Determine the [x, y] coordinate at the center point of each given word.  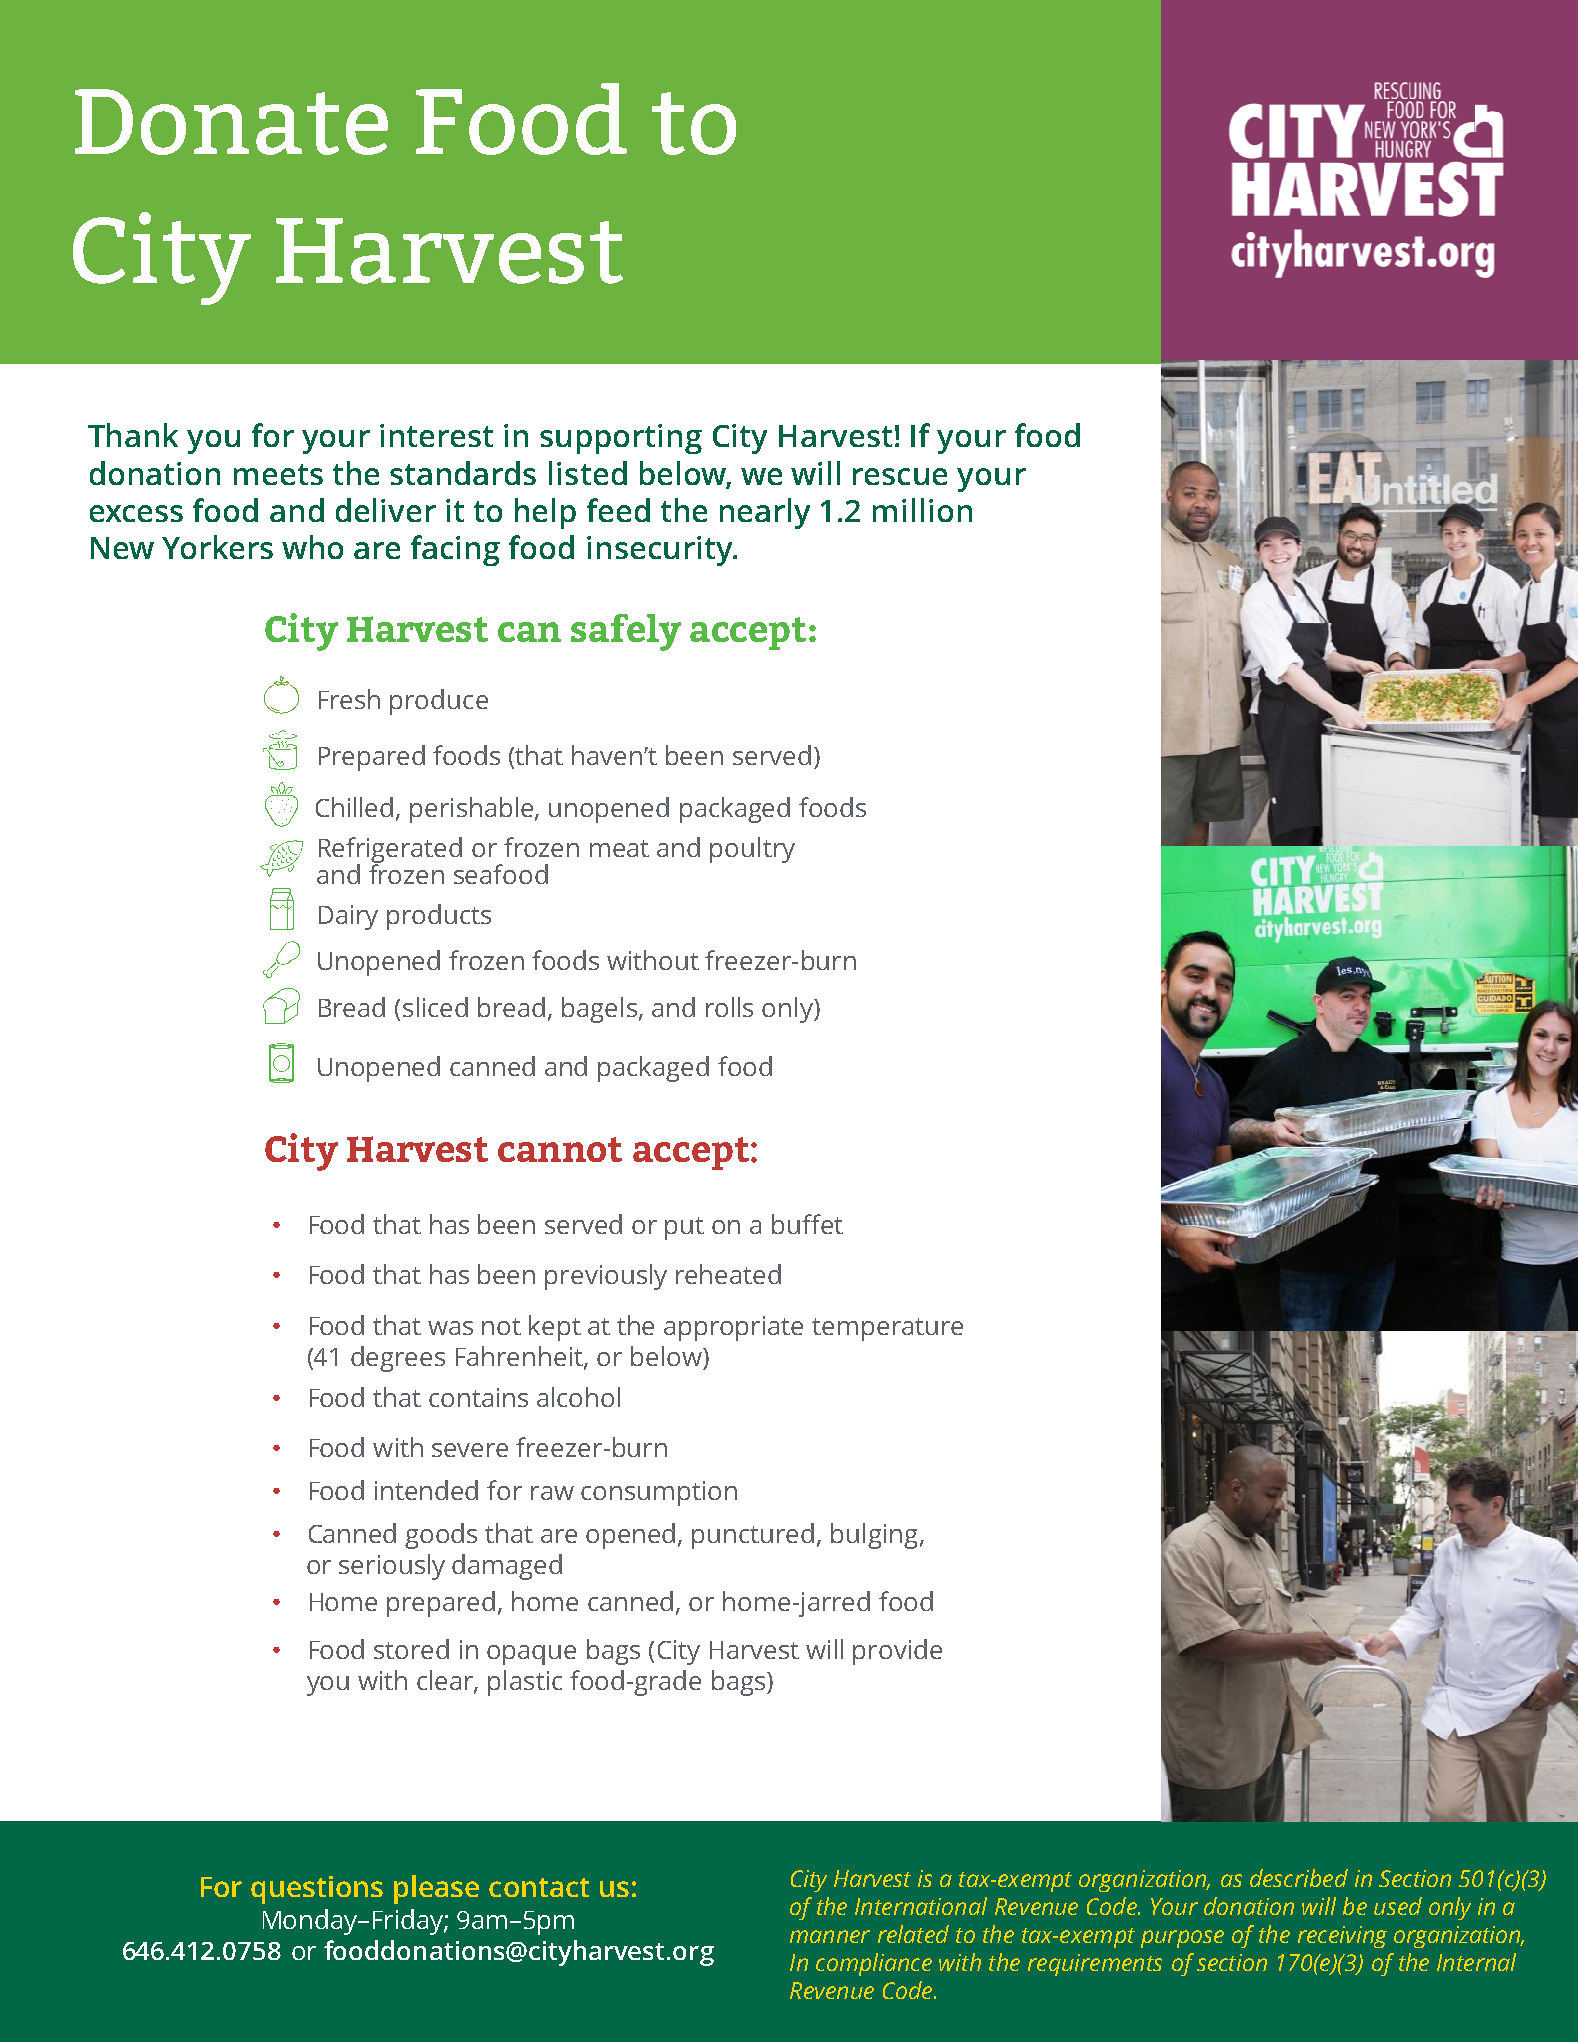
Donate [231, 122]
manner [830, 1936]
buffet [807, 1224]
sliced [435, 1007]
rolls [729, 1007]
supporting [621, 439]
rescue [900, 476]
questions [317, 1890]
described [1299, 1878]
